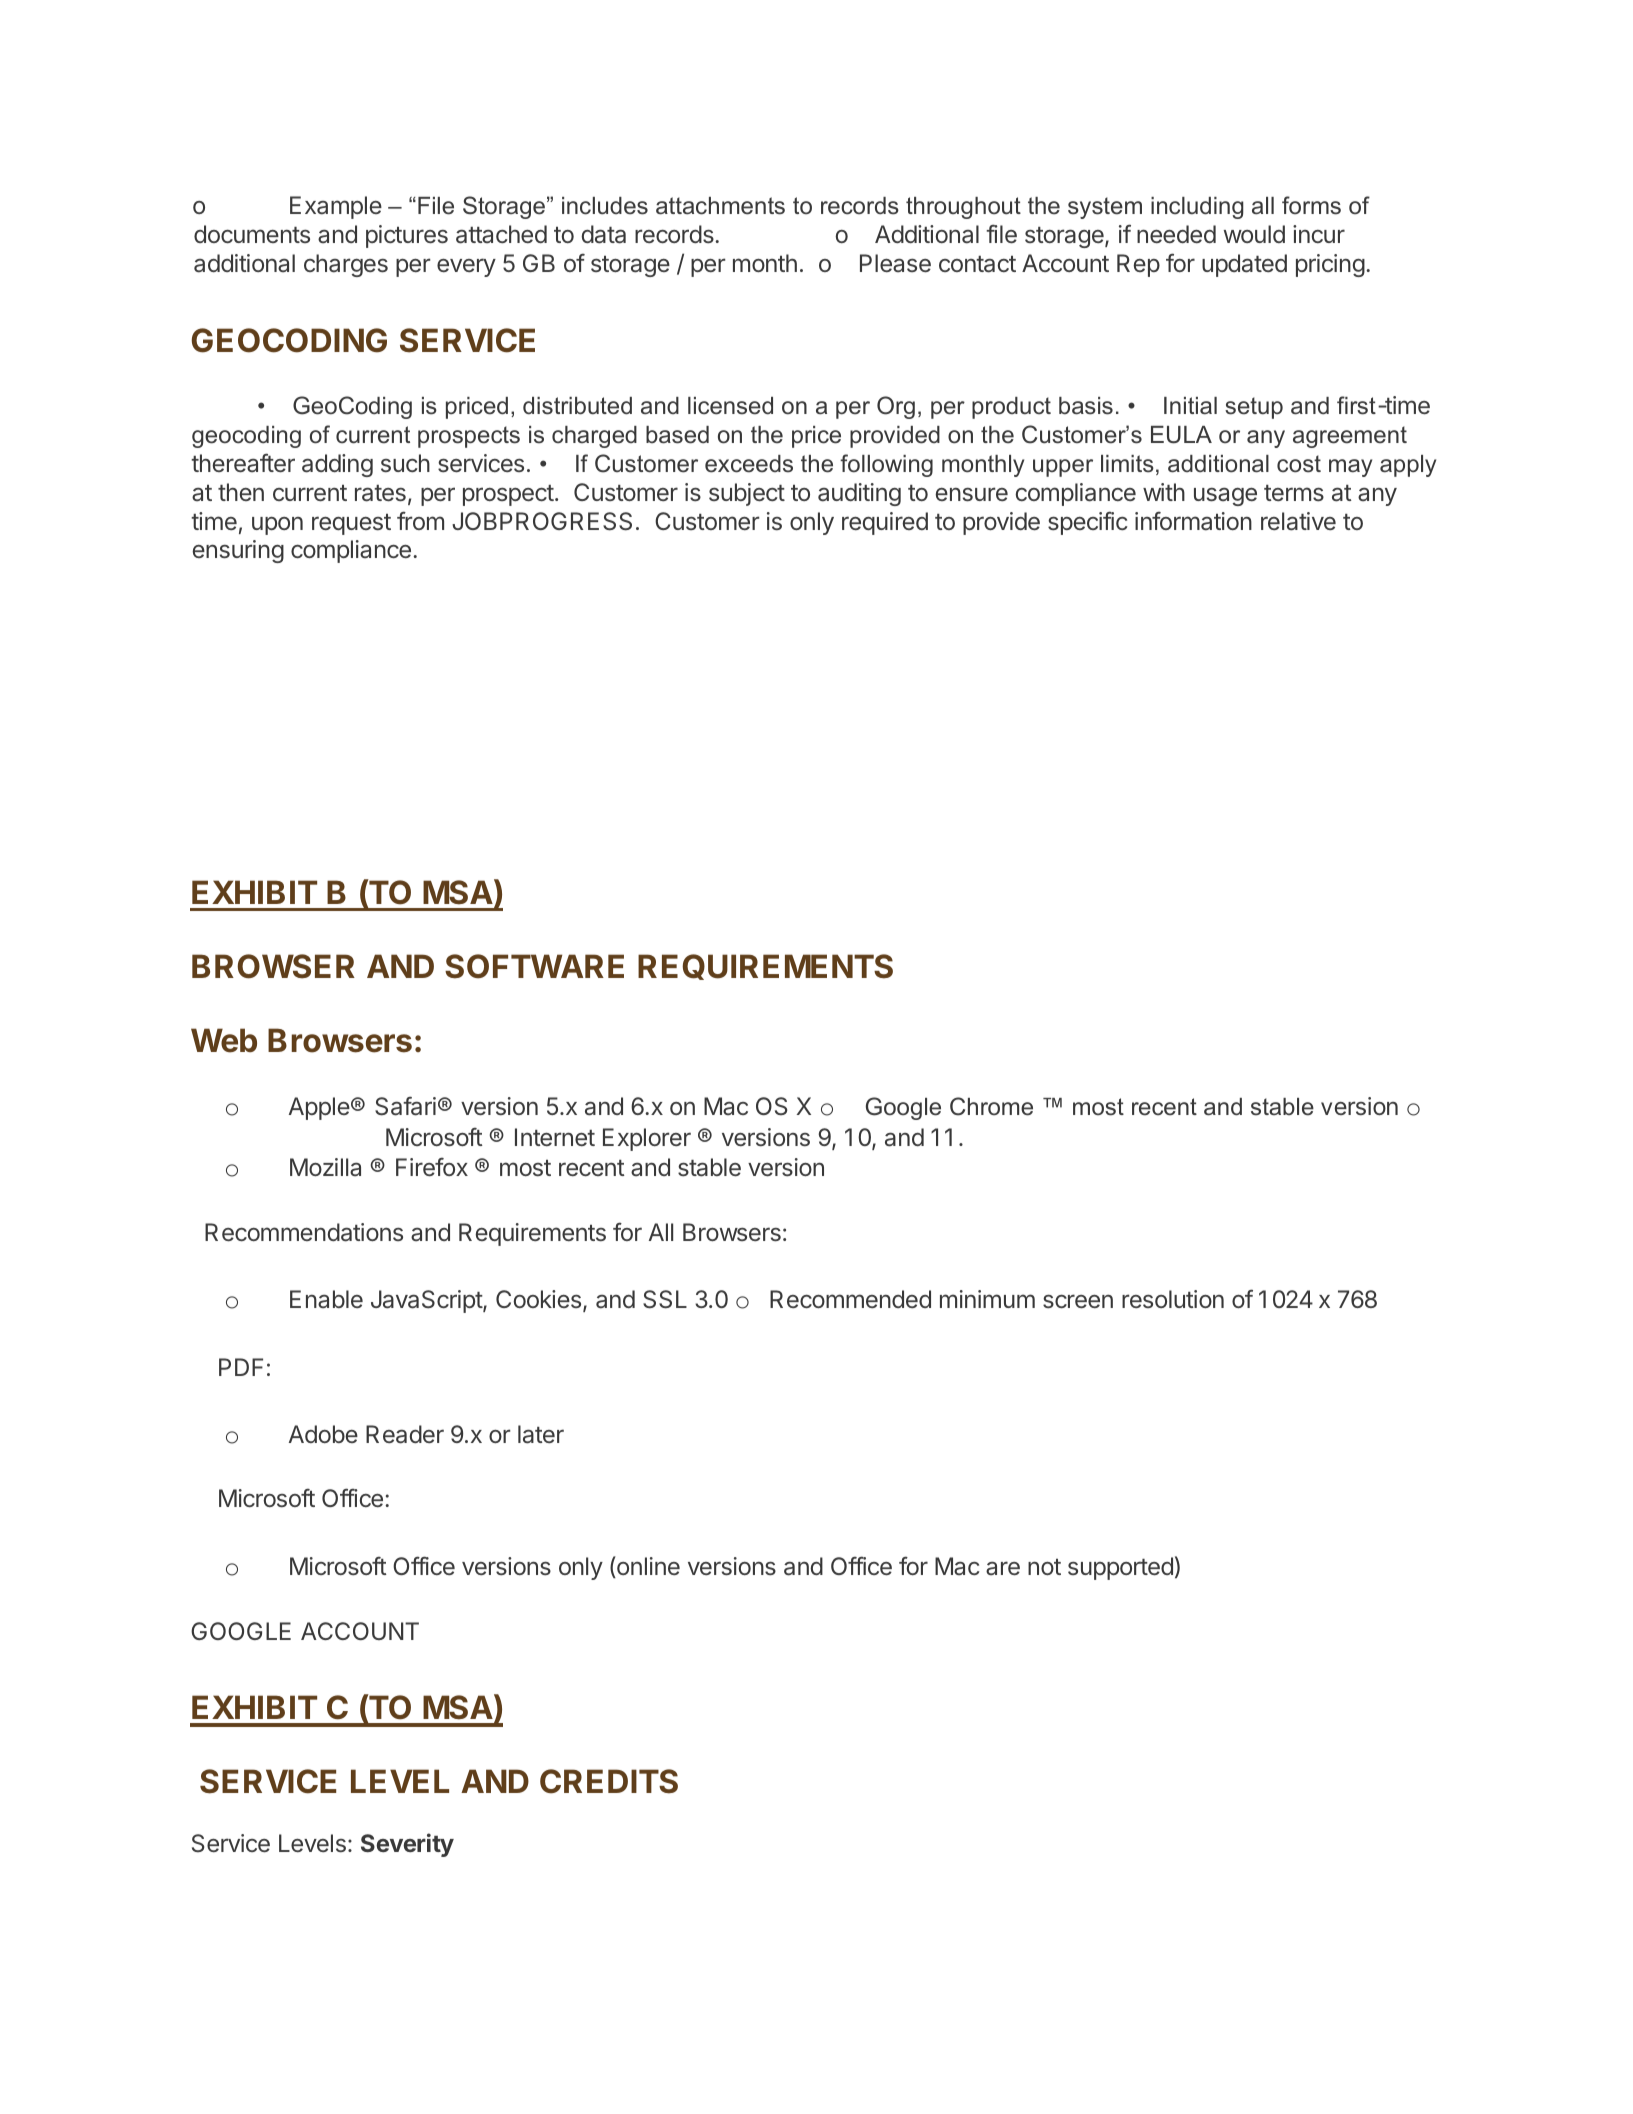  What do you see at coordinates (895, 263) in the screenshot?
I see `Please` at bounding box center [895, 263].
